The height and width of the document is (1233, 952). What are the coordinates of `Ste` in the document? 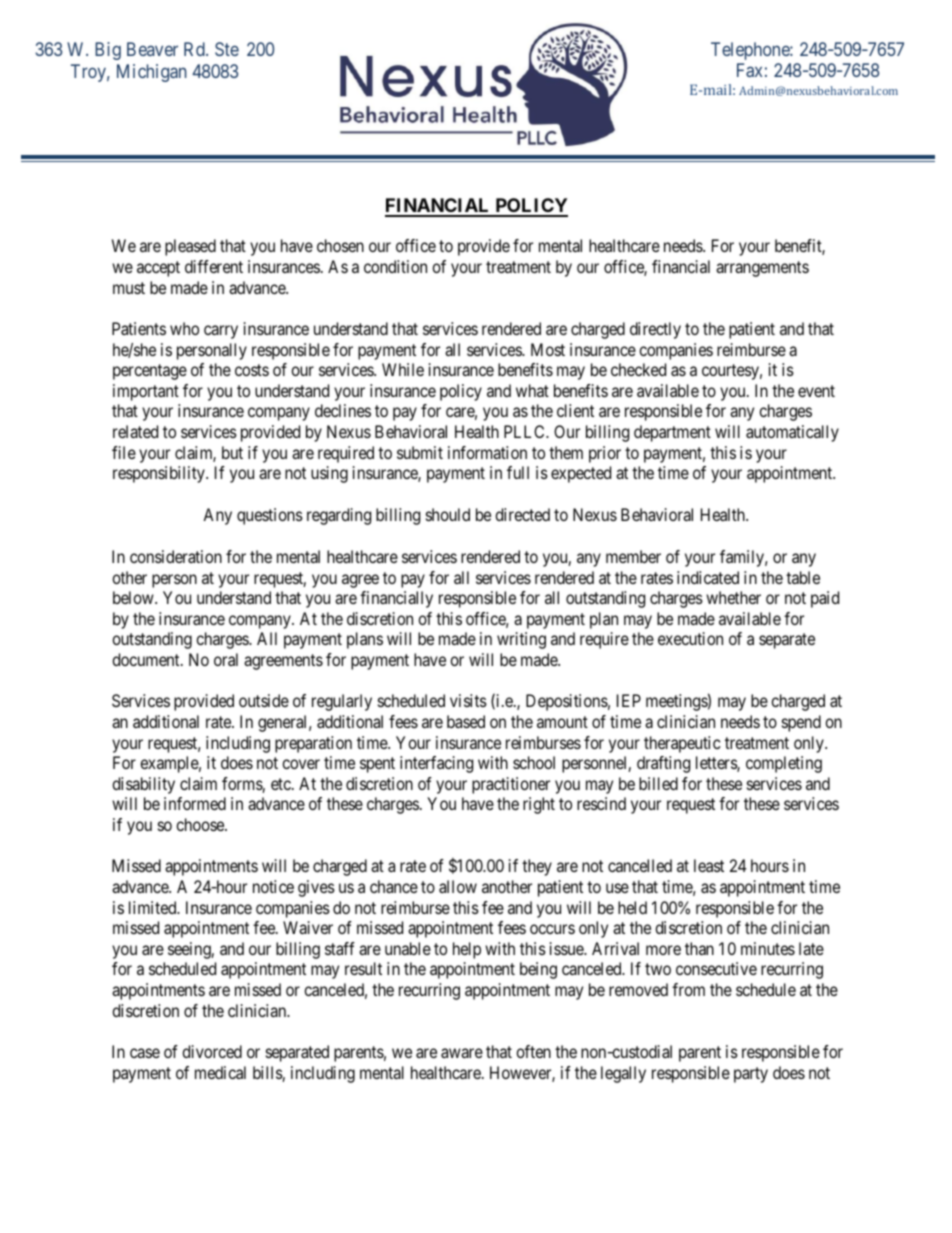 It's located at (227, 49).
